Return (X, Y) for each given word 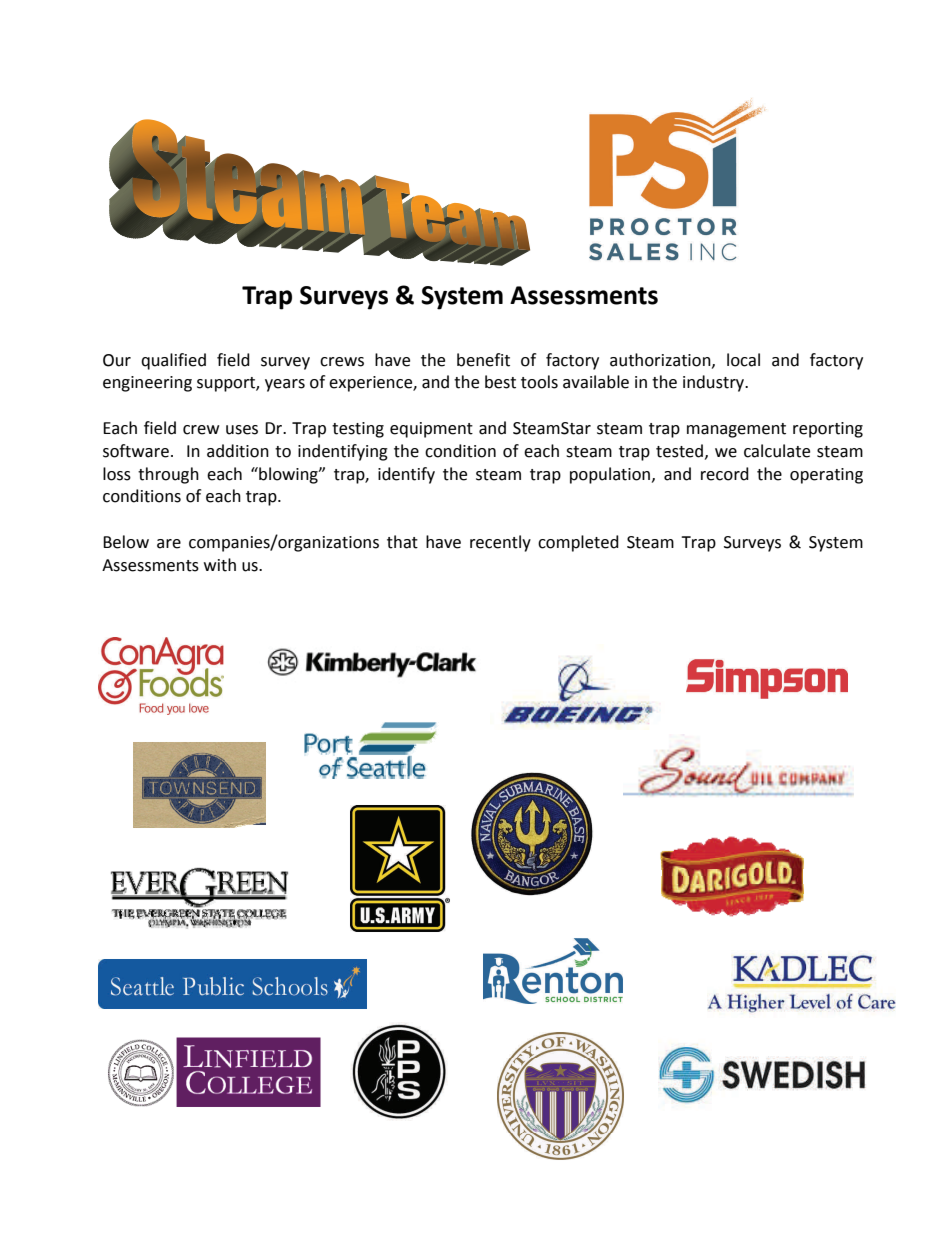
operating (826, 476)
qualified (173, 361)
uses (242, 430)
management (736, 430)
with (220, 565)
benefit (483, 360)
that (402, 542)
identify (406, 475)
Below (126, 542)
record (725, 474)
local (743, 360)
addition (238, 451)
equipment (431, 430)
